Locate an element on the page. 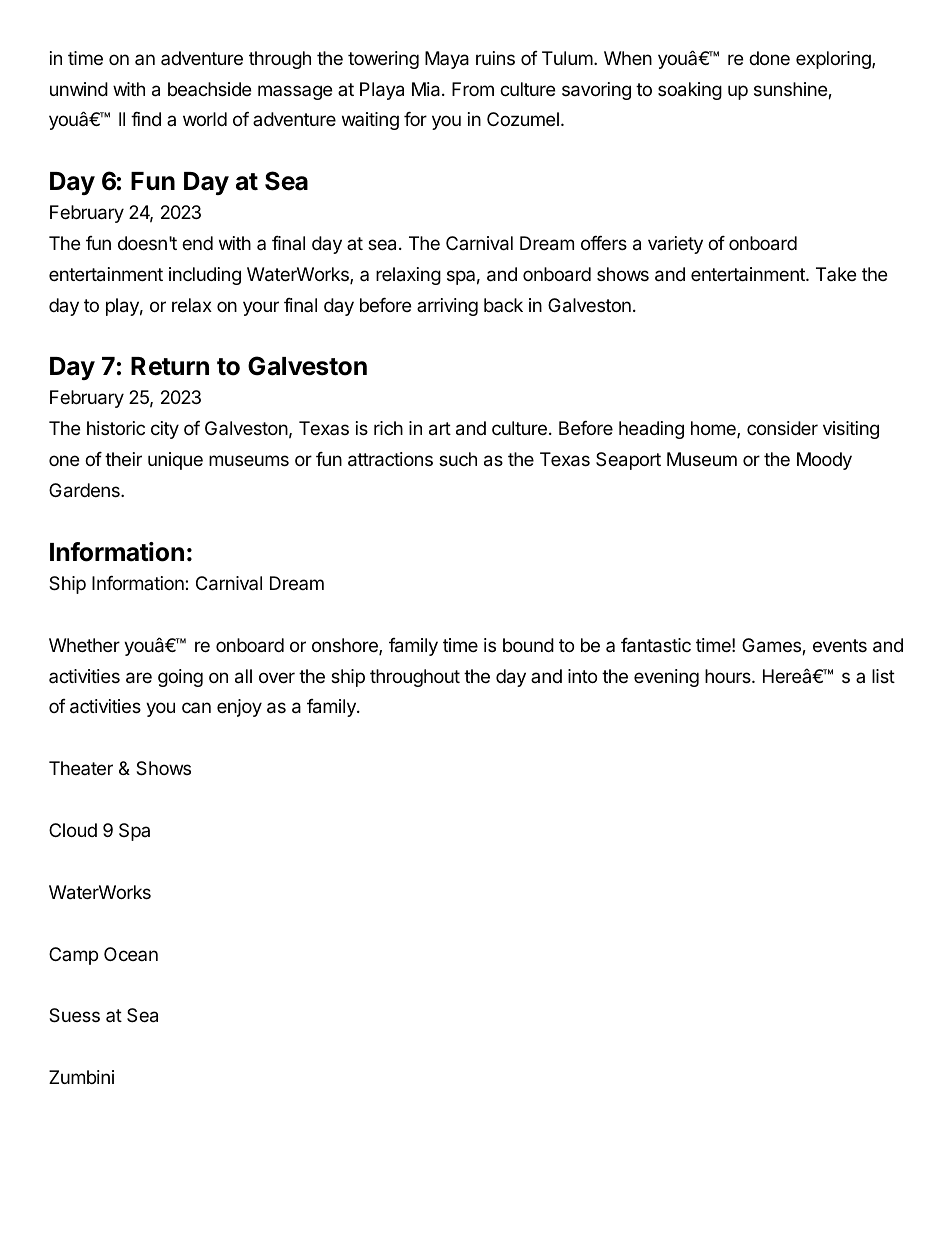  Camp is located at coordinates (73, 956).
